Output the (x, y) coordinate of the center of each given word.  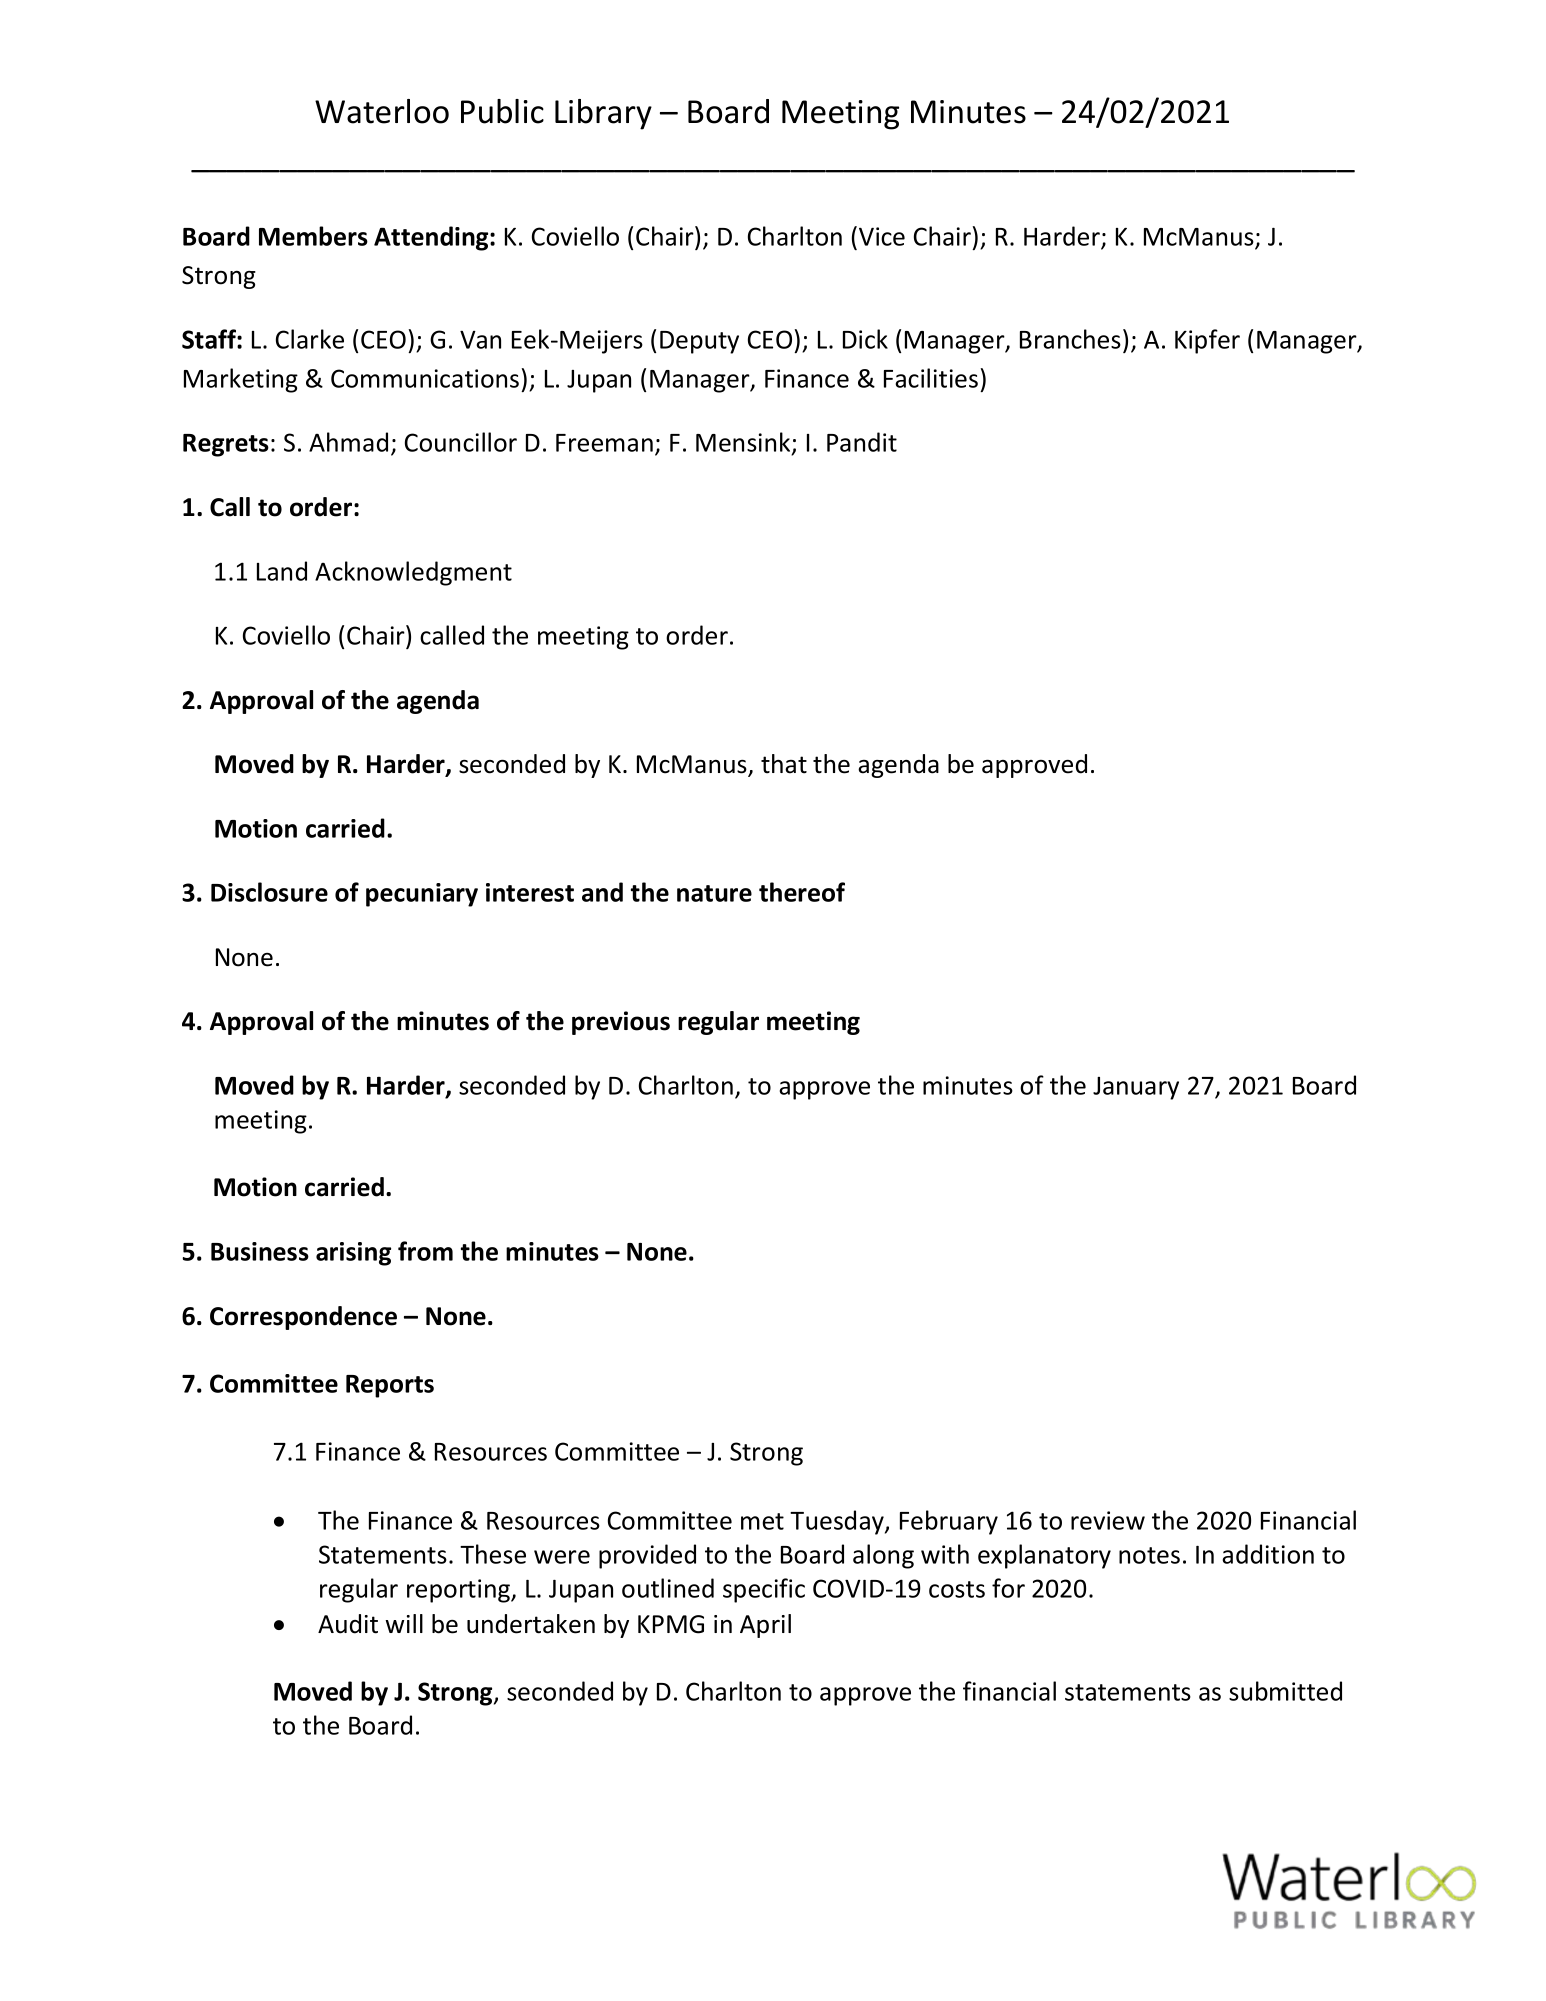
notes (1149, 1555)
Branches (1070, 339)
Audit (348, 1624)
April (765, 1626)
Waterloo (382, 111)
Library (603, 114)
